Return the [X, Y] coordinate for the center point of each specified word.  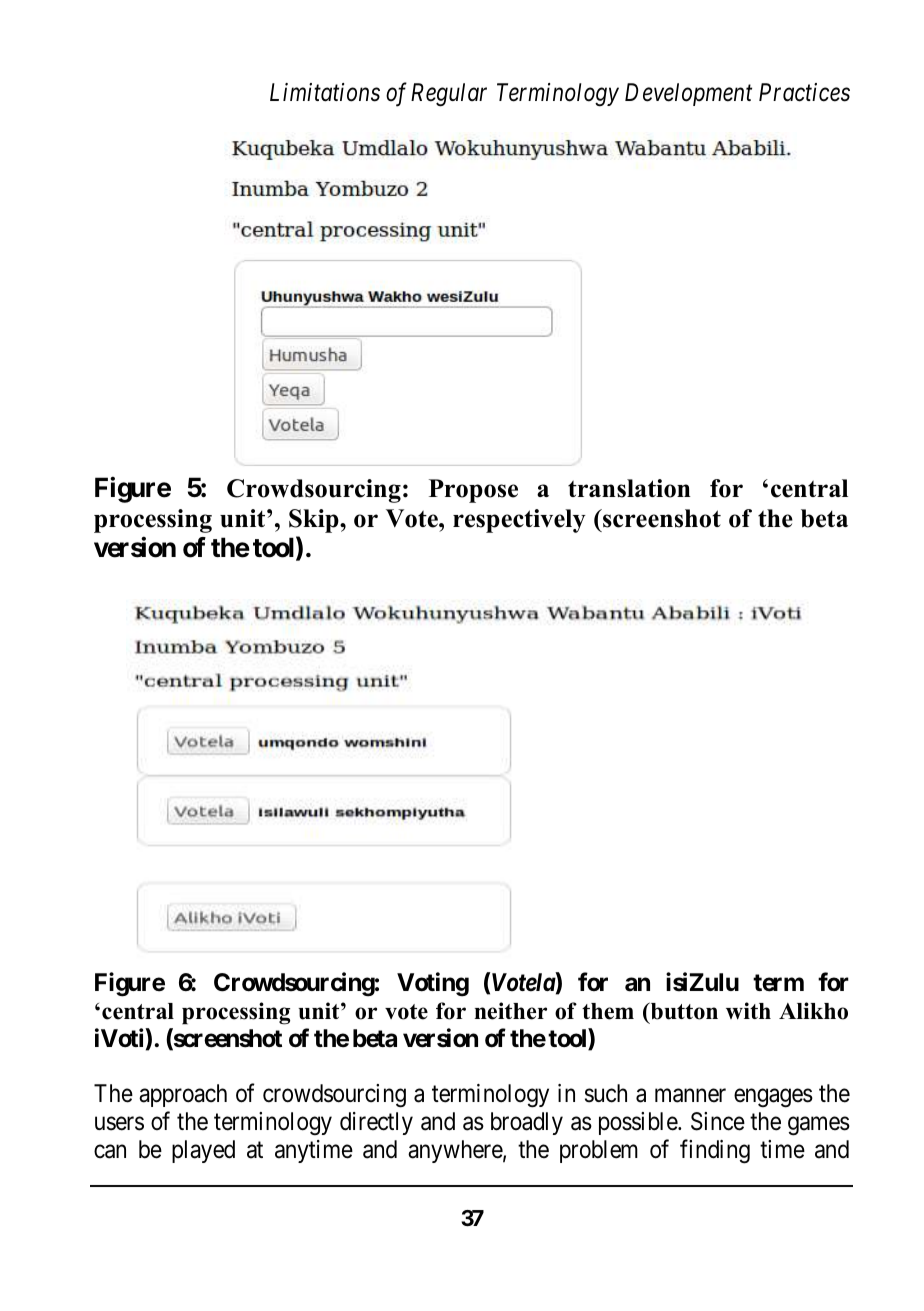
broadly [527, 1123]
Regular [449, 95]
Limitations [325, 92]
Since [718, 1121]
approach [183, 1095]
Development [688, 94]
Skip [315, 521]
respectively [519, 521]
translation [629, 488]
